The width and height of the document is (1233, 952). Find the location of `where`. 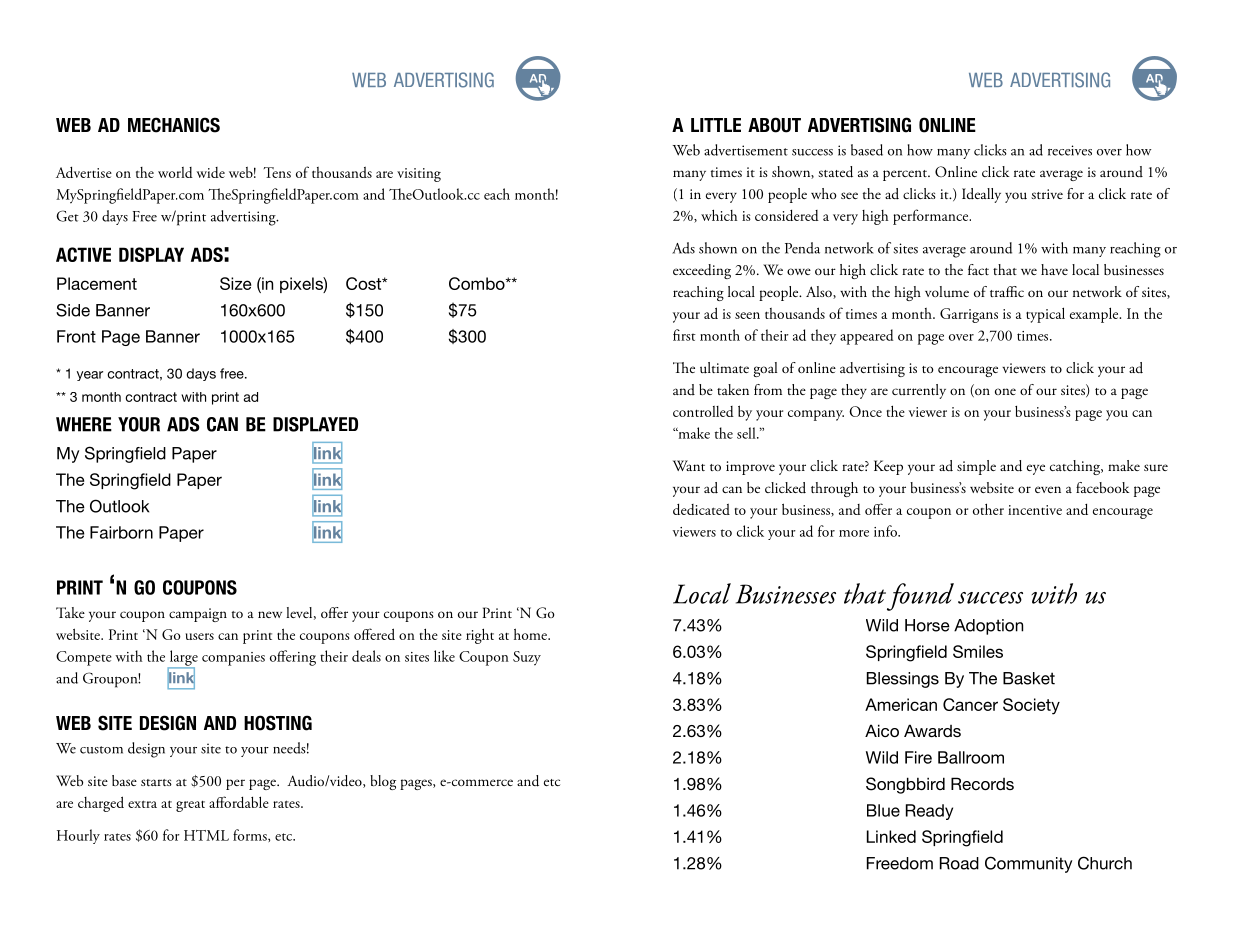

where is located at coordinates (84, 424).
